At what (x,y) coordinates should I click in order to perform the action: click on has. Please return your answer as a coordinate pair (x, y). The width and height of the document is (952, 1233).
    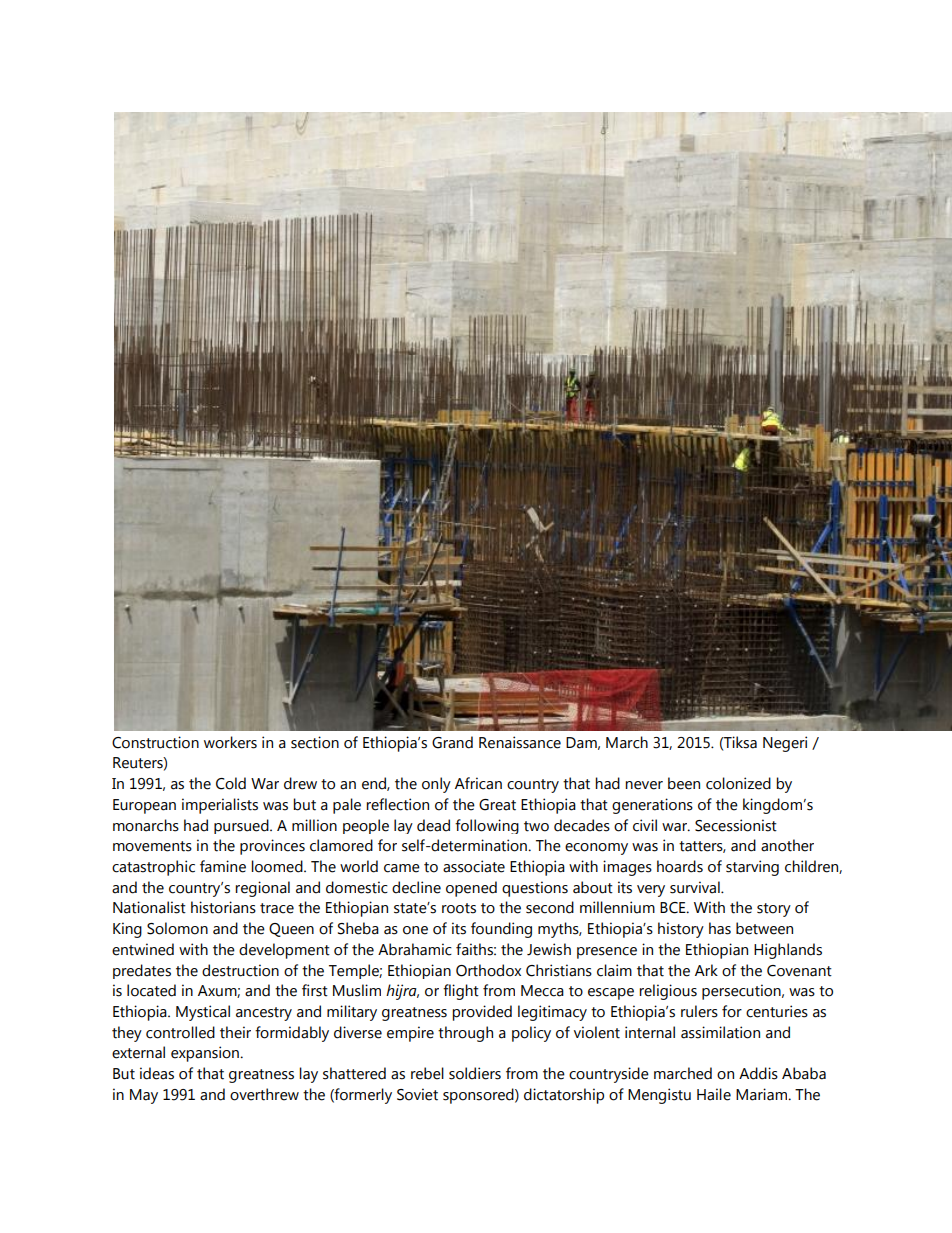
    Looking at the image, I should click on (720, 928).
